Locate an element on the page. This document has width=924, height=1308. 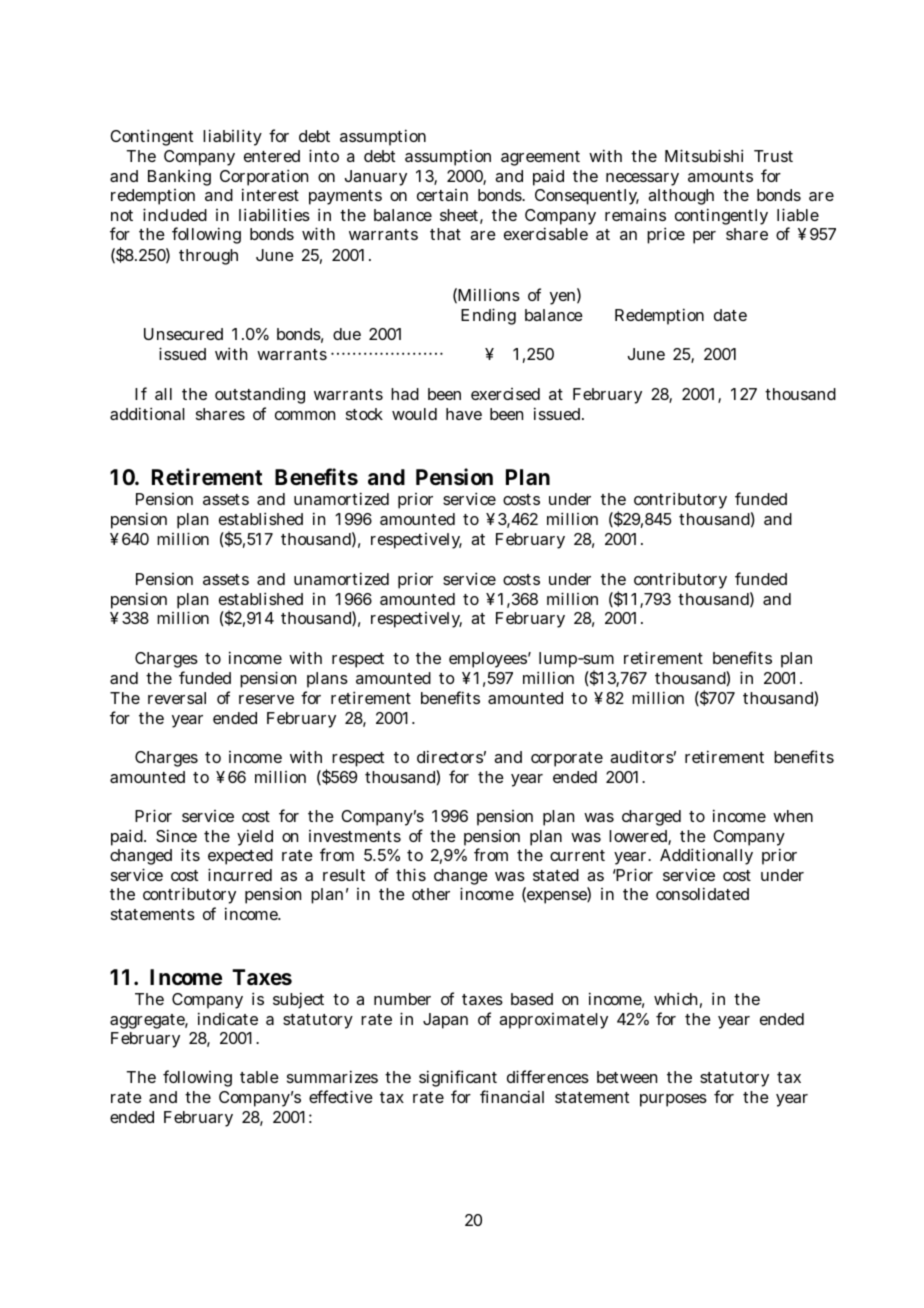
have is located at coordinates (464, 414).
